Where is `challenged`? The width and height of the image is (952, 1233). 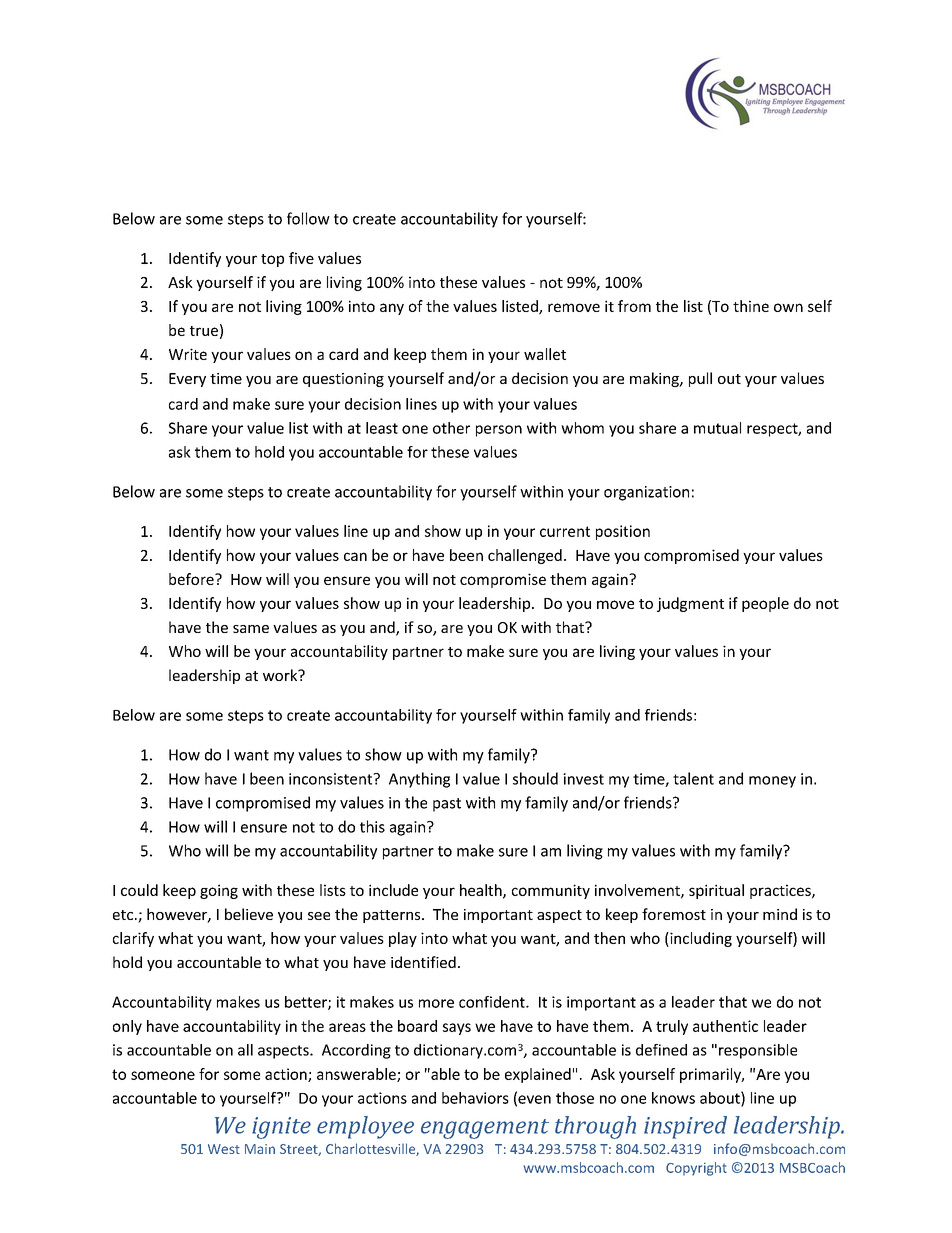
challenged is located at coordinates (525, 556).
